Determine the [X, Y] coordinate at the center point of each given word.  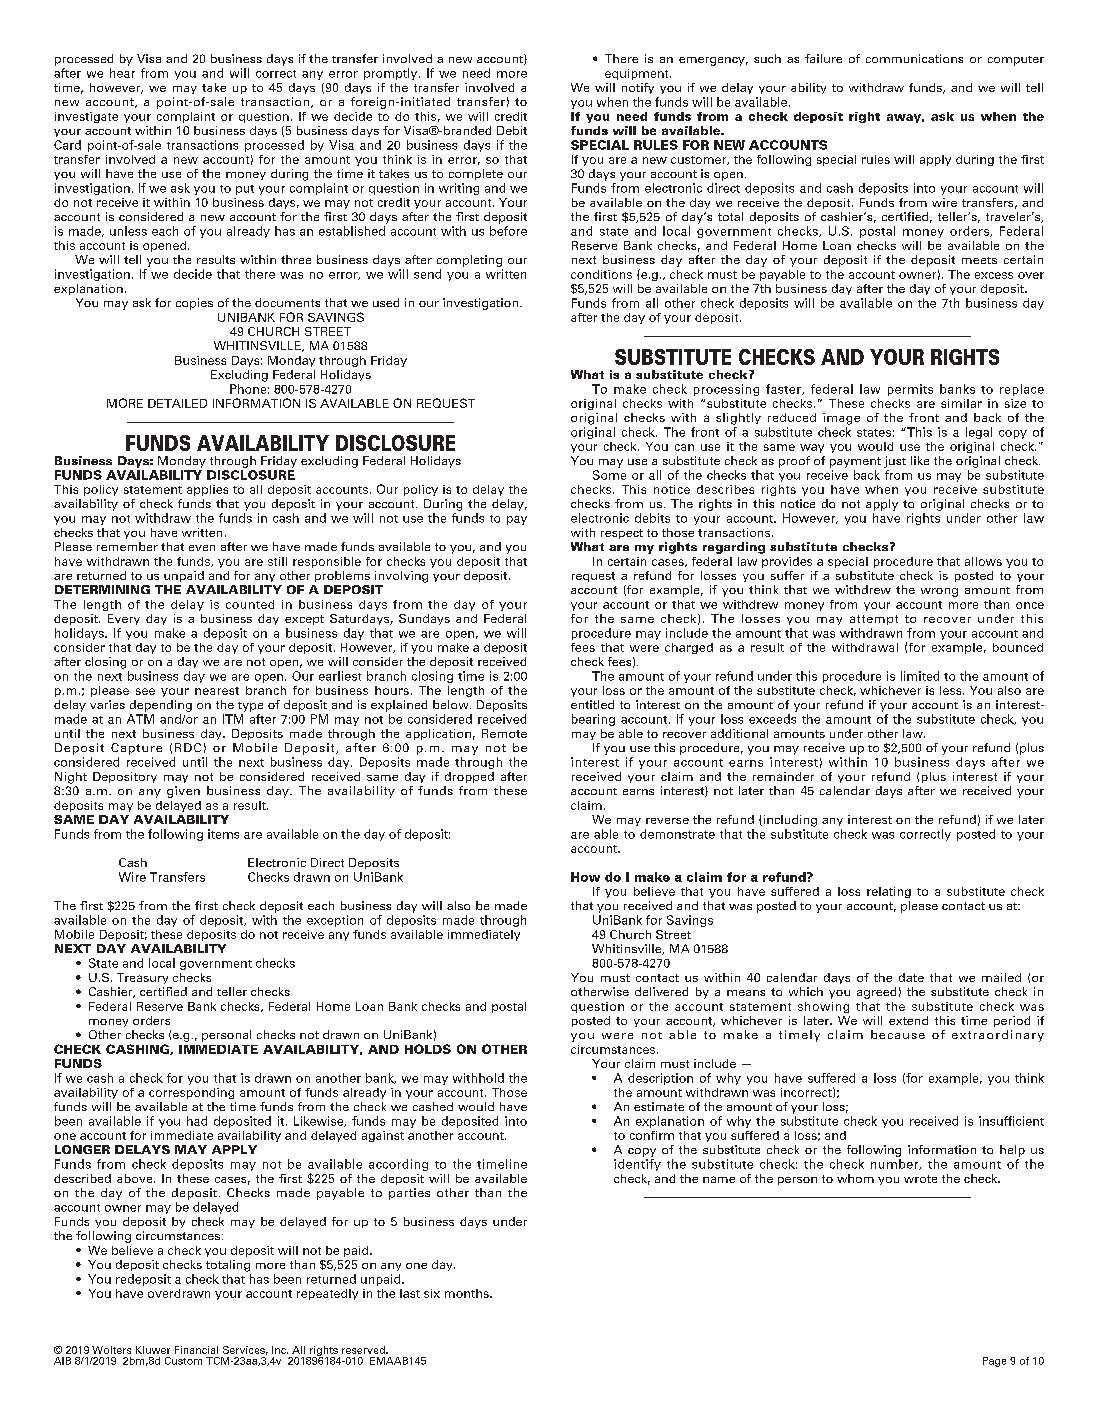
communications [914, 58]
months [468, 1293]
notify [638, 88]
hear [122, 73]
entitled [592, 704]
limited [920, 676]
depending [161, 706]
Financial [196, 1350]
